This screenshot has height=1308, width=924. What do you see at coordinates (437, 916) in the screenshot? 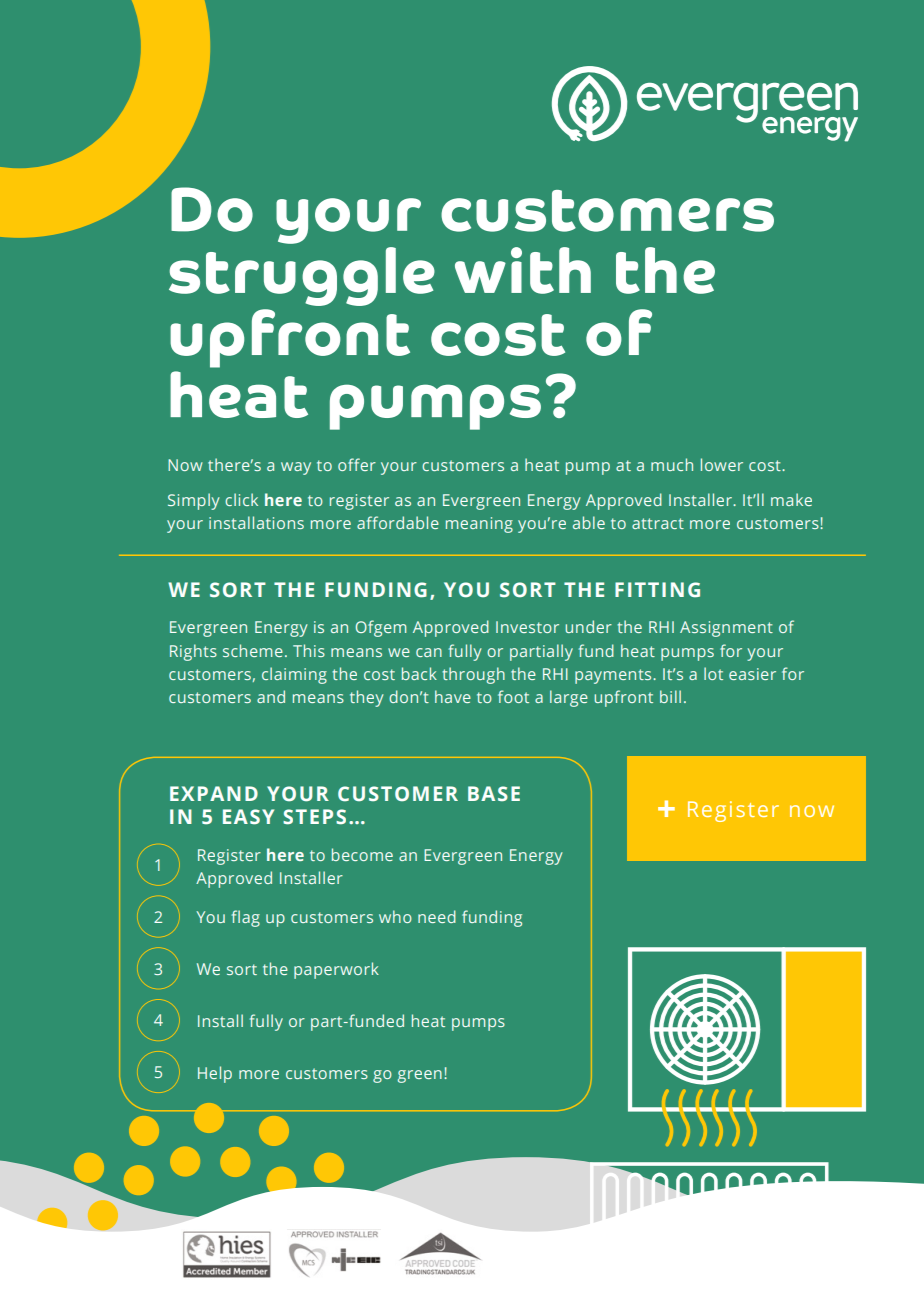
I see `need` at bounding box center [437, 916].
